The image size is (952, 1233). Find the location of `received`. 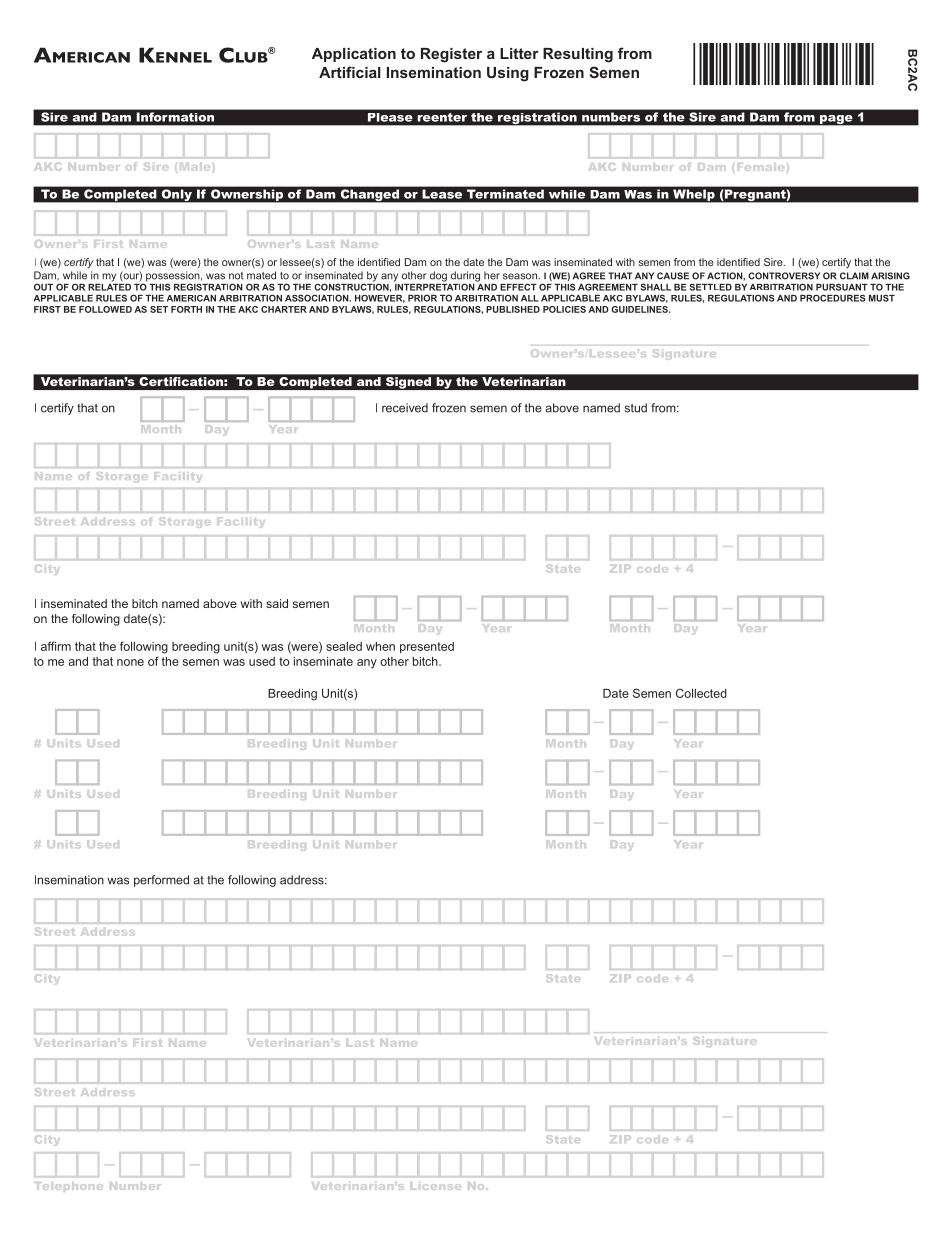

received is located at coordinates (405, 408).
